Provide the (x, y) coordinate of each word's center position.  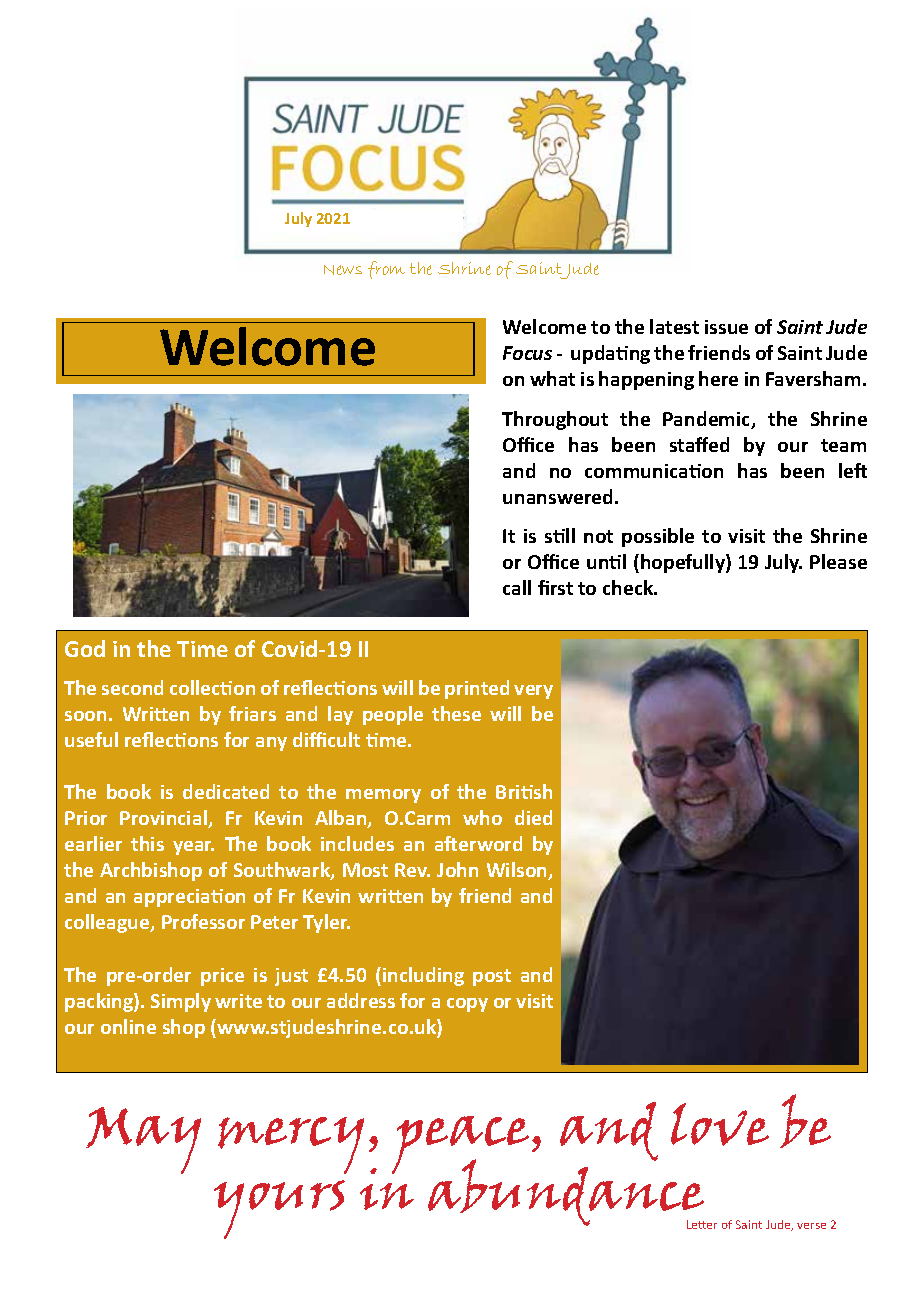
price (222, 977)
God (85, 648)
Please (838, 561)
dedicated (226, 791)
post (492, 977)
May (143, 1140)
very (533, 692)
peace (462, 1146)
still (560, 535)
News (343, 270)
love (720, 1124)
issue (726, 327)
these (456, 713)
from (386, 270)
